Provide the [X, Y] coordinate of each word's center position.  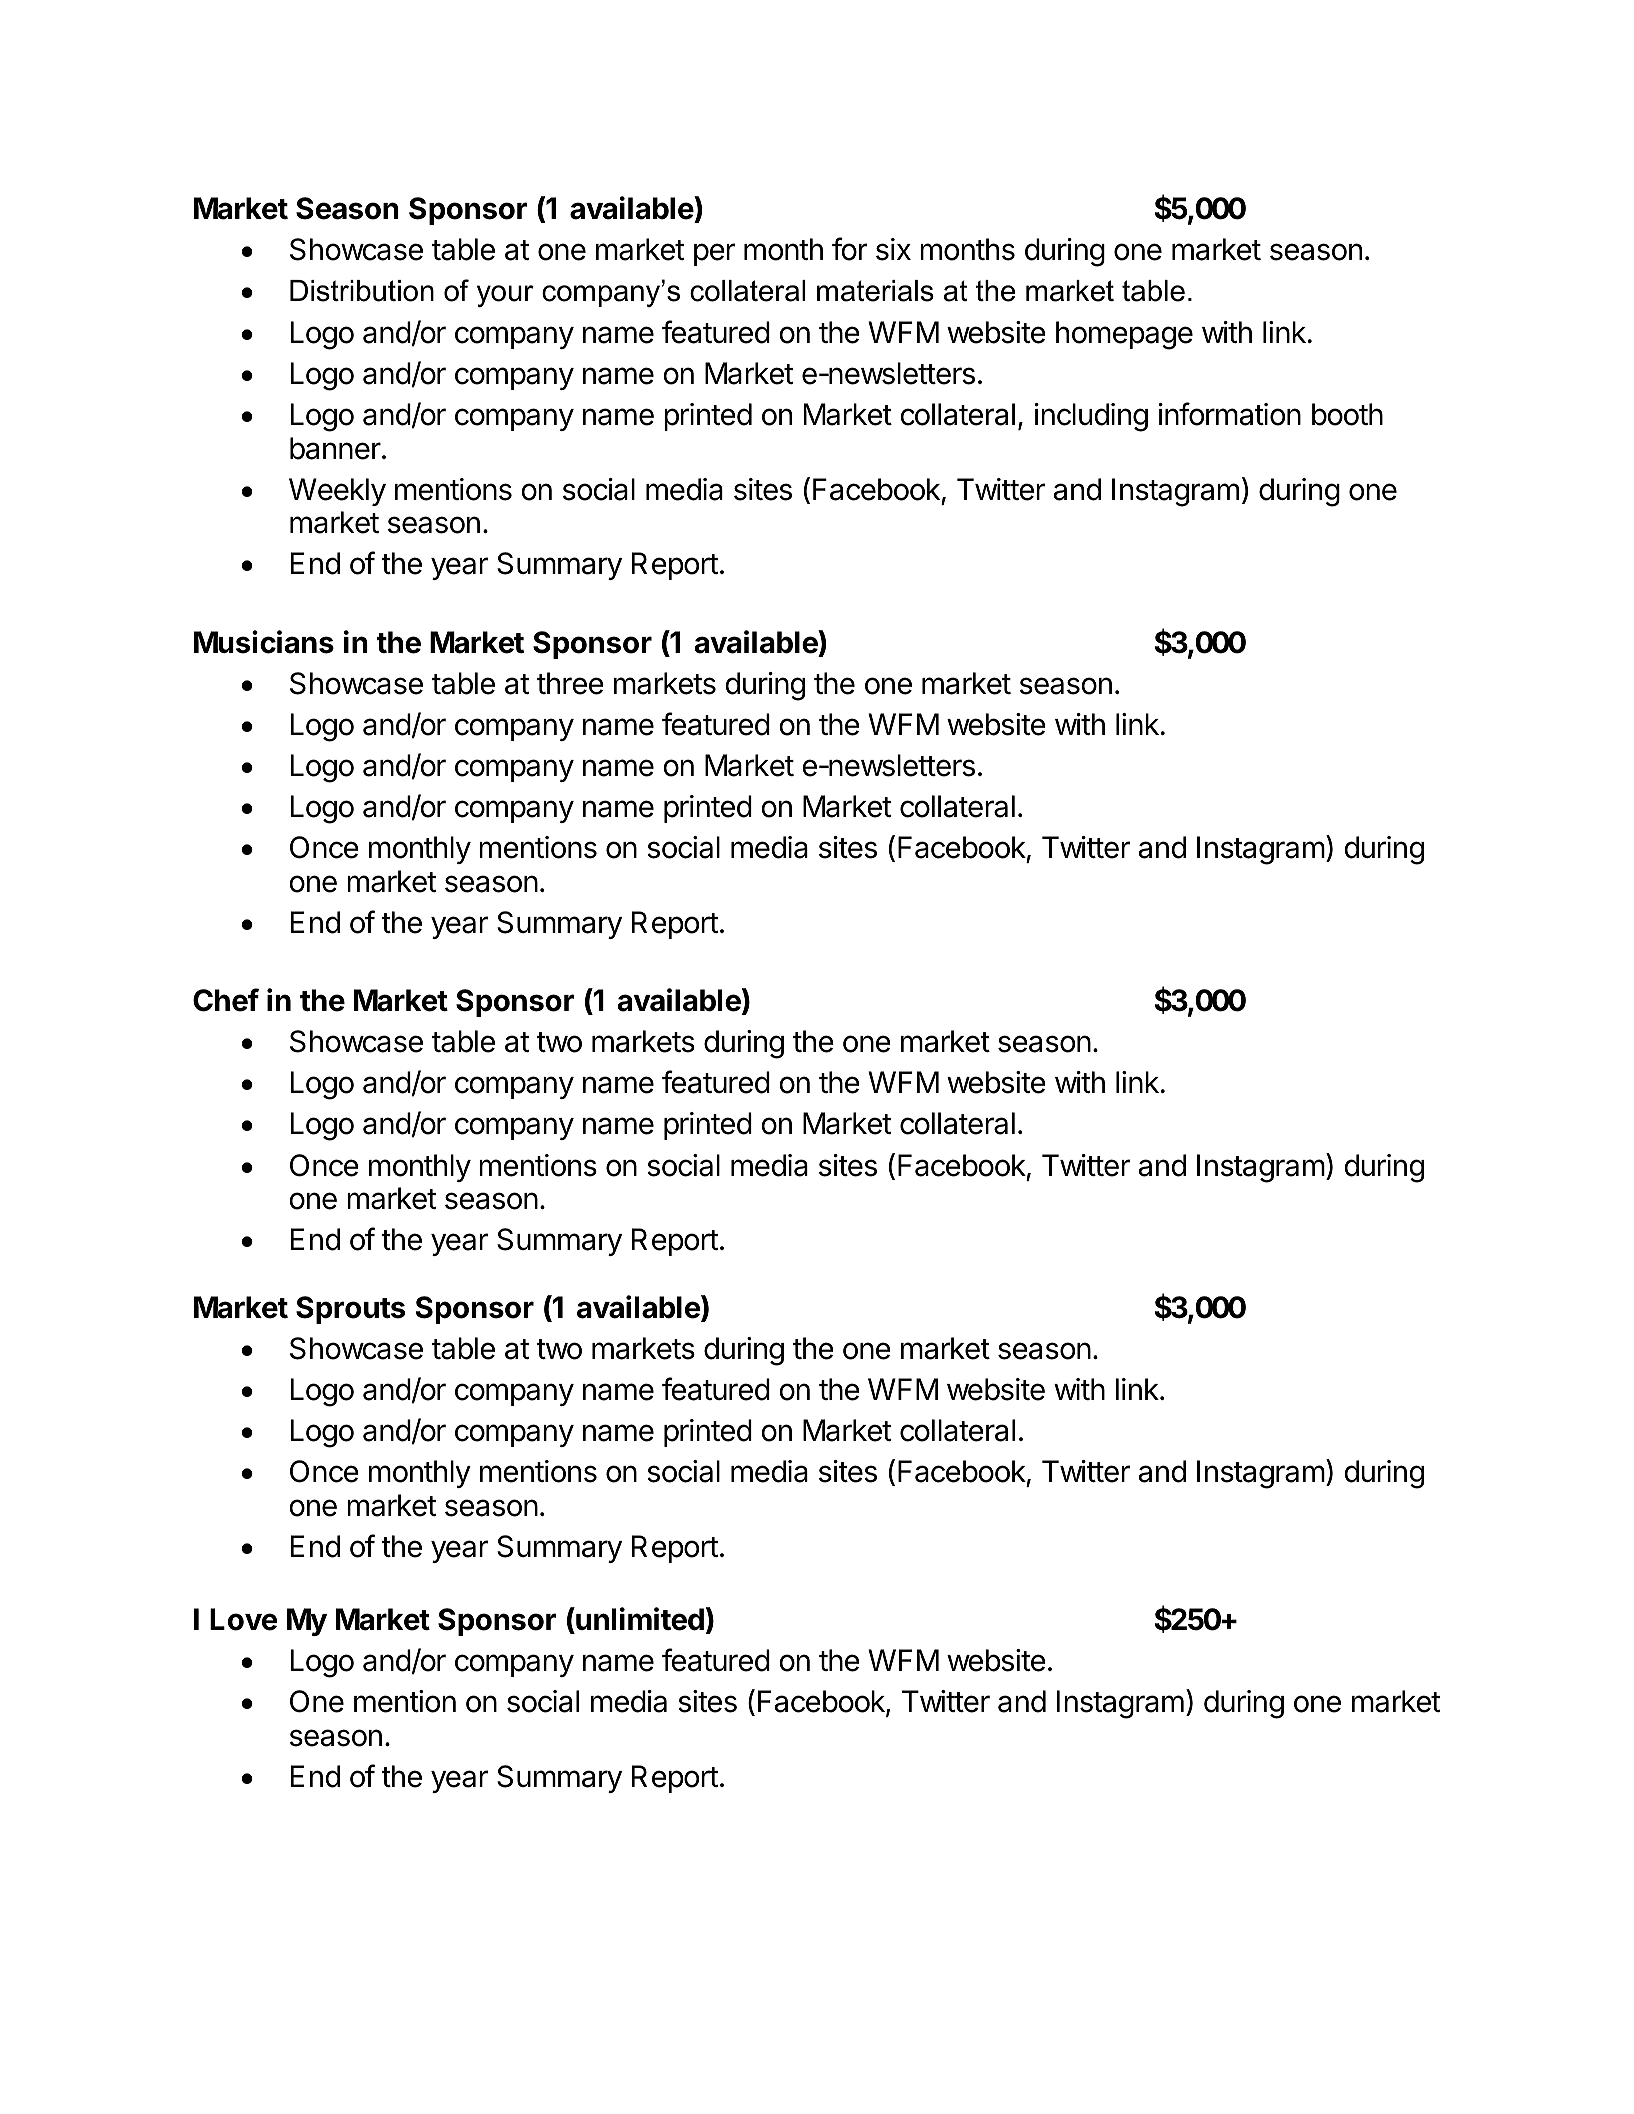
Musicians [264, 642]
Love [244, 1619]
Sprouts [350, 1310]
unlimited [639, 1619]
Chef [226, 1000]
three [570, 683]
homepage [1124, 335]
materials [875, 291]
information [1230, 414]
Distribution [362, 291]
